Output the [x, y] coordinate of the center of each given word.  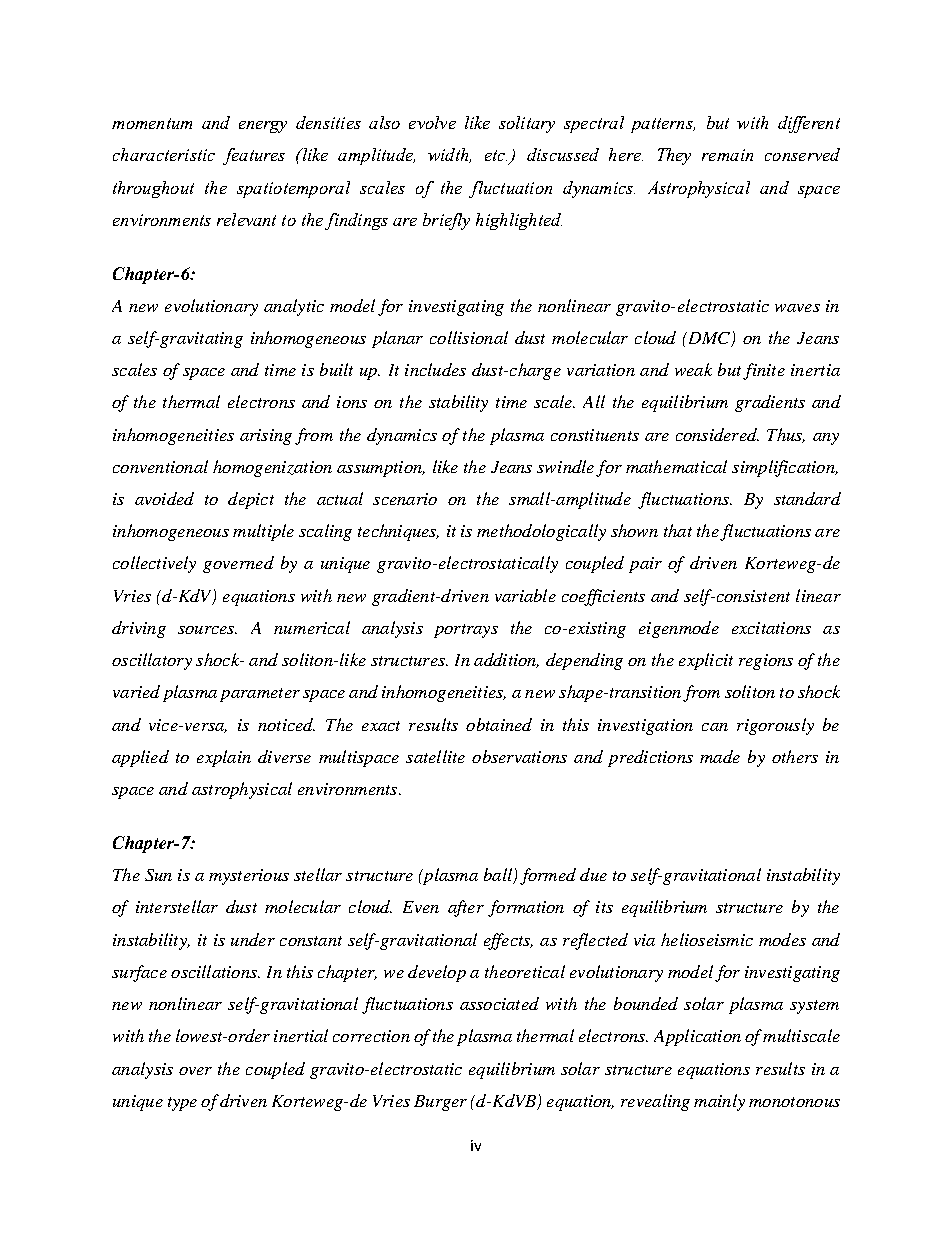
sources [207, 630]
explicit [706, 661]
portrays [466, 631]
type [182, 1104]
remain [727, 155]
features [254, 156]
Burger [440, 1103]
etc [496, 155]
